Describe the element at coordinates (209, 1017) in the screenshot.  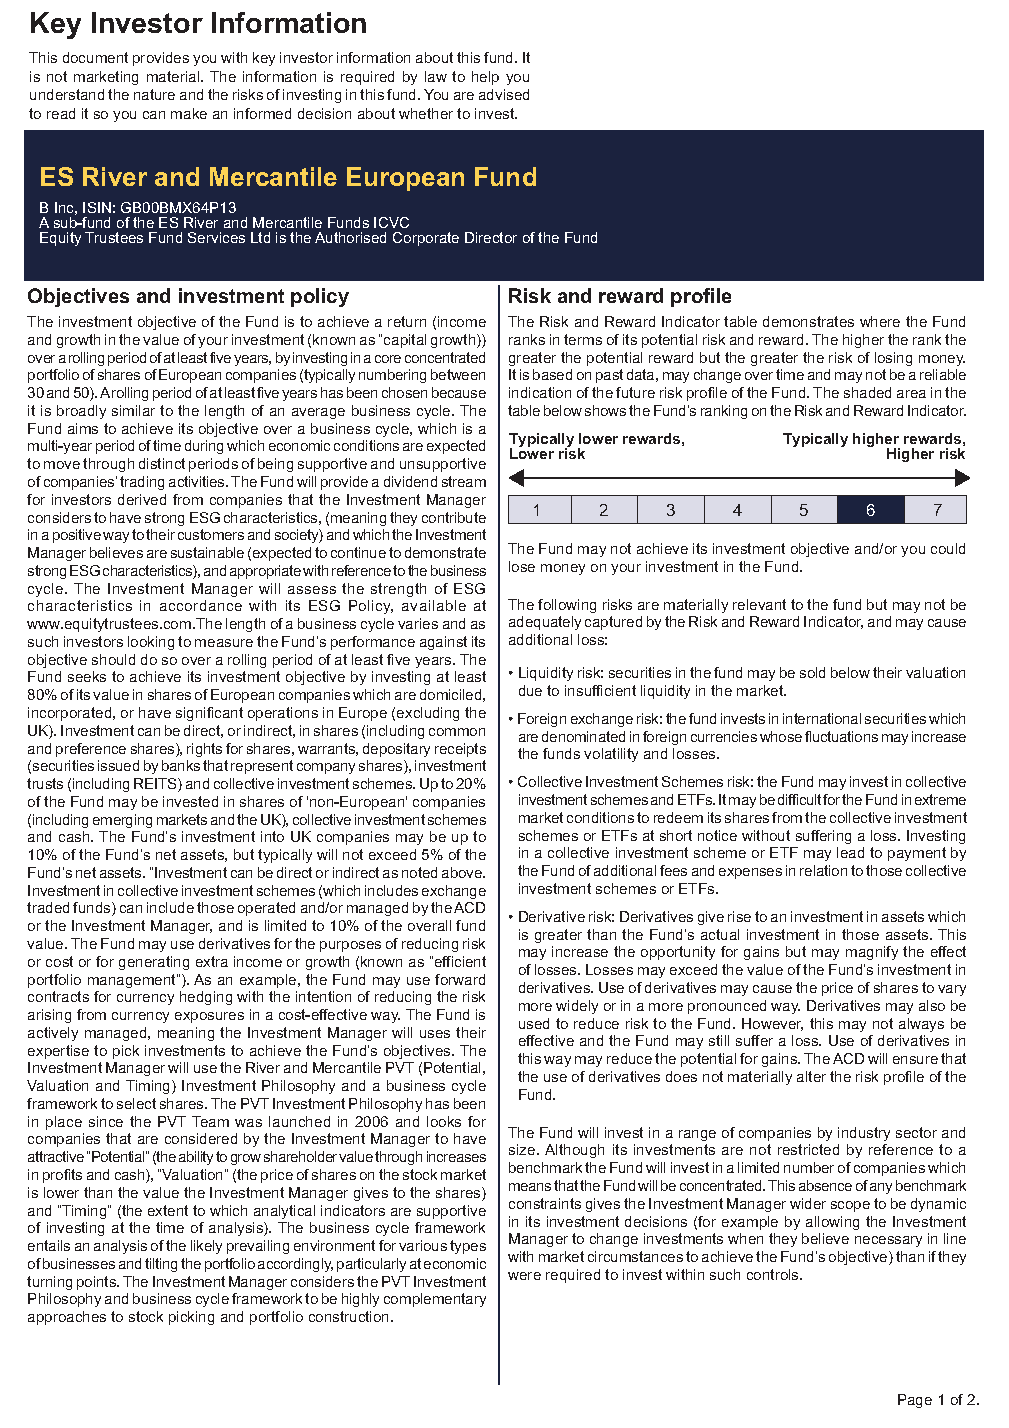
I see `exposures` at that location.
